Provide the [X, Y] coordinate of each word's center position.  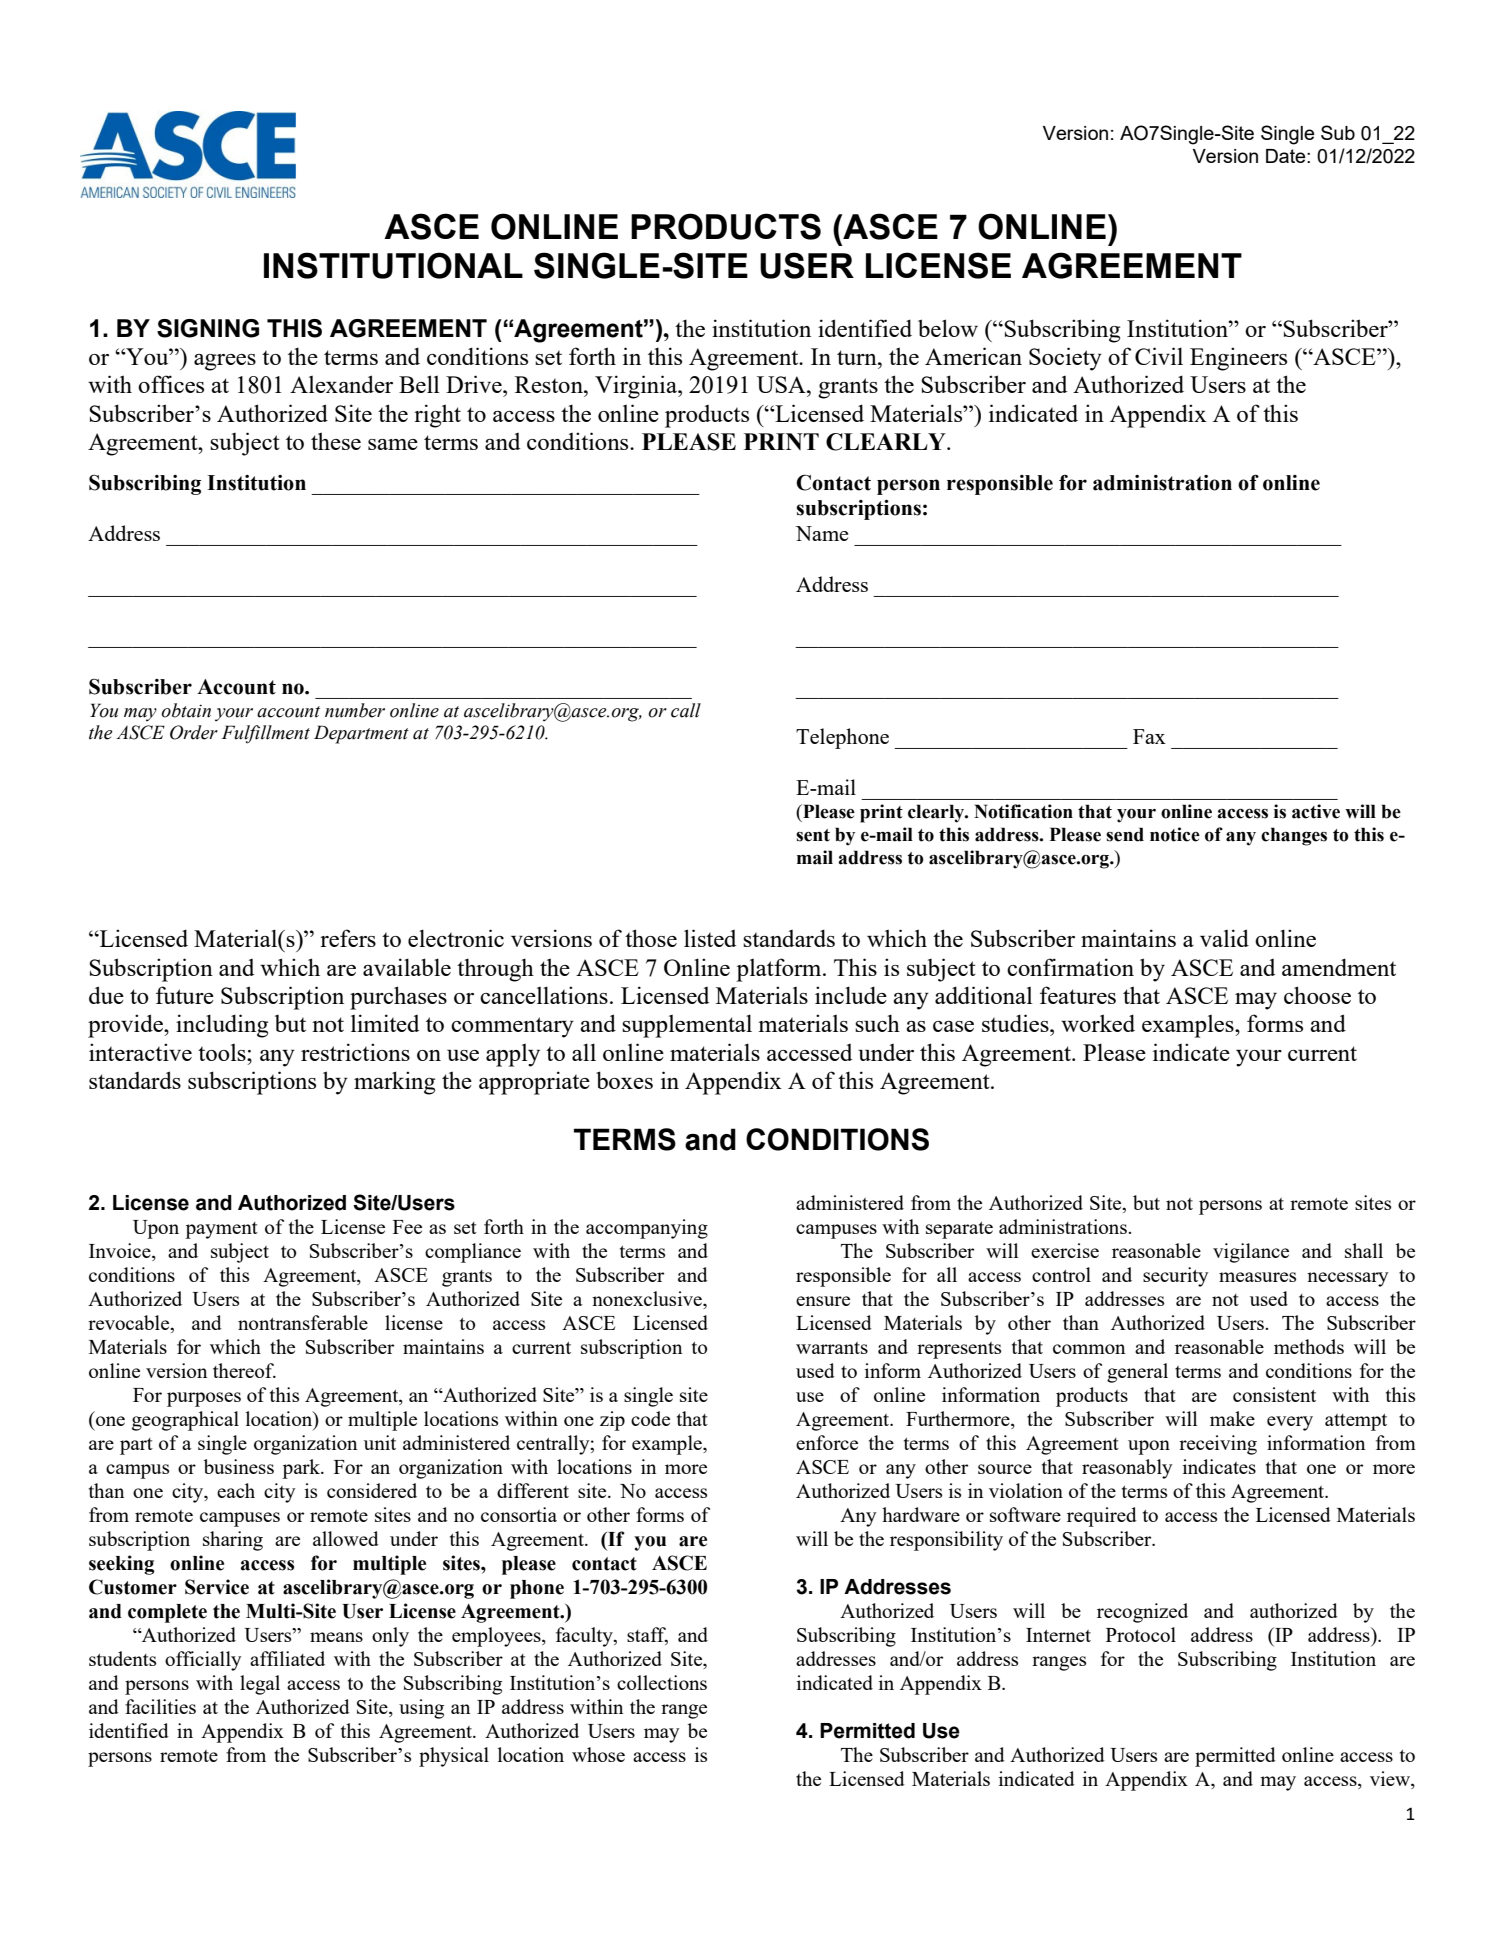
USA [782, 384]
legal [260, 1685]
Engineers [1238, 359]
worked [1098, 1023]
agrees [225, 362]
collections [662, 1682]
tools [223, 1052]
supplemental [687, 1026]
